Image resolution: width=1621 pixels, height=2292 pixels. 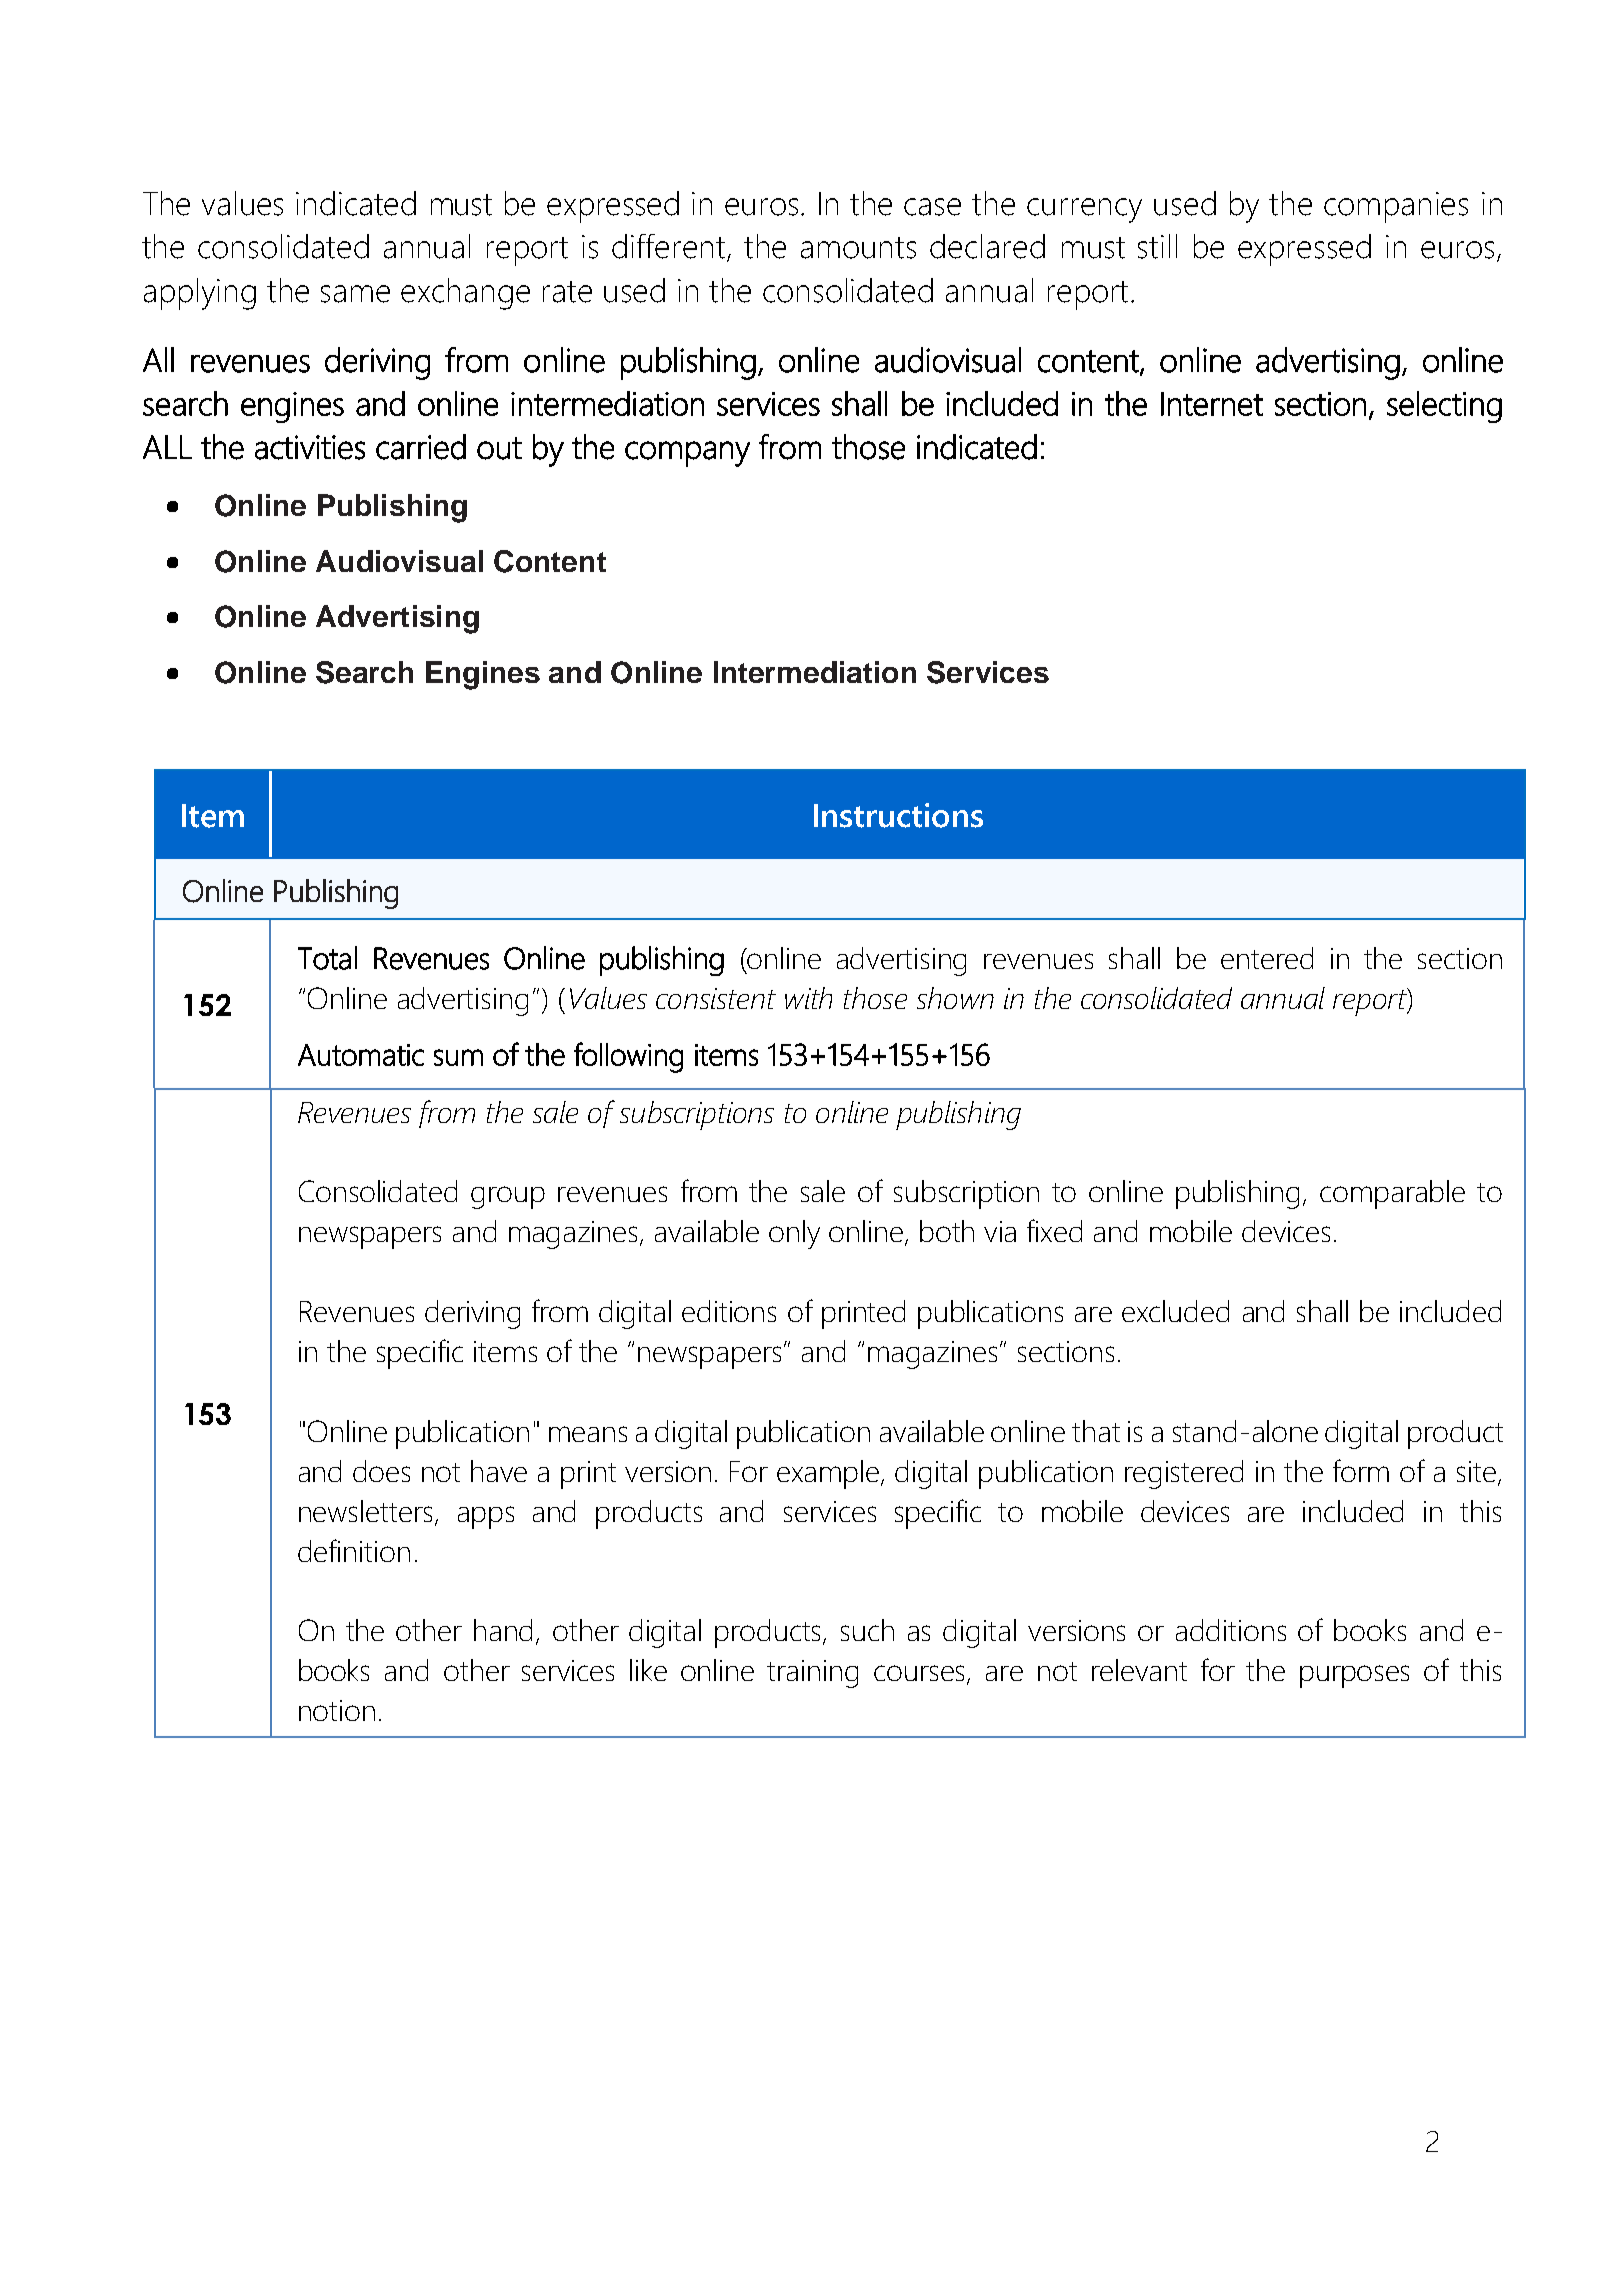 I want to click on training, so click(x=812, y=1674).
